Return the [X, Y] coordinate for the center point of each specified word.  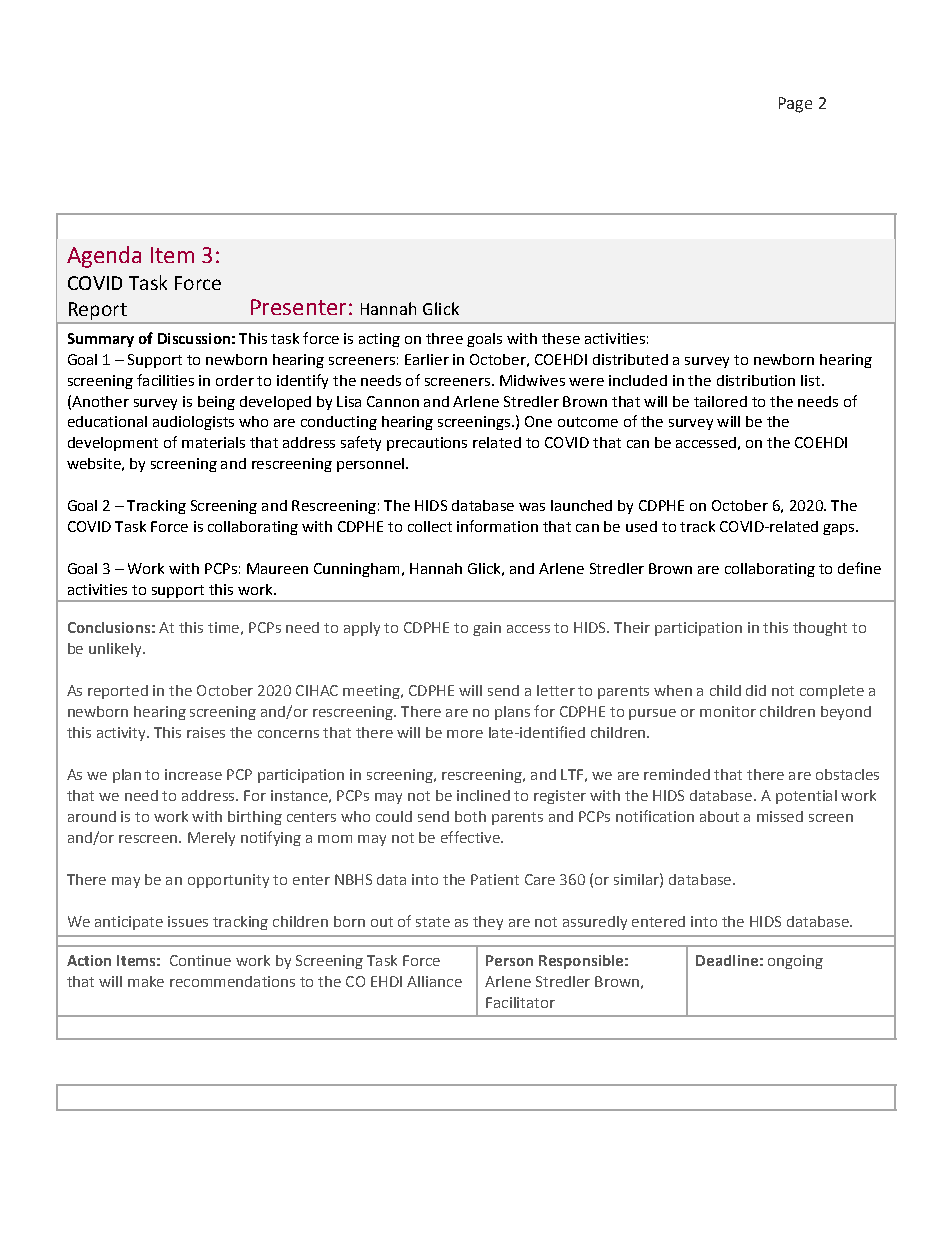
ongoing [795, 962]
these [561, 338]
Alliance [434, 981]
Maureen [277, 568]
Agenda [104, 257]
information [497, 526]
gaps [840, 529]
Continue [200, 960]
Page [795, 105]
